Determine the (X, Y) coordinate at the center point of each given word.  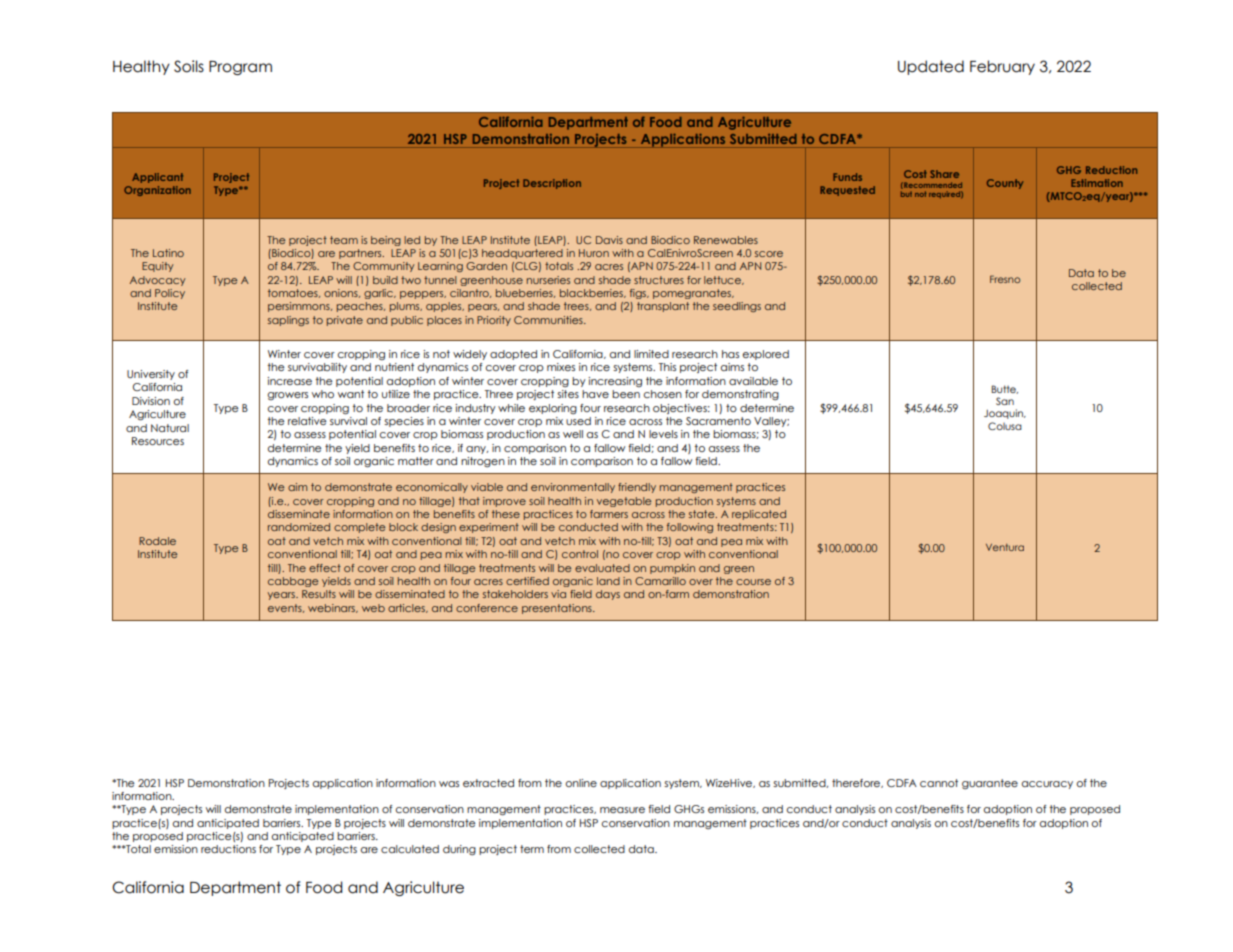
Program (240, 68)
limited (651, 354)
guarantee (990, 784)
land (608, 581)
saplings (288, 321)
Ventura (1005, 547)
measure (622, 810)
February (1002, 67)
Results (319, 594)
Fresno (1005, 279)
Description (552, 184)
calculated (410, 849)
